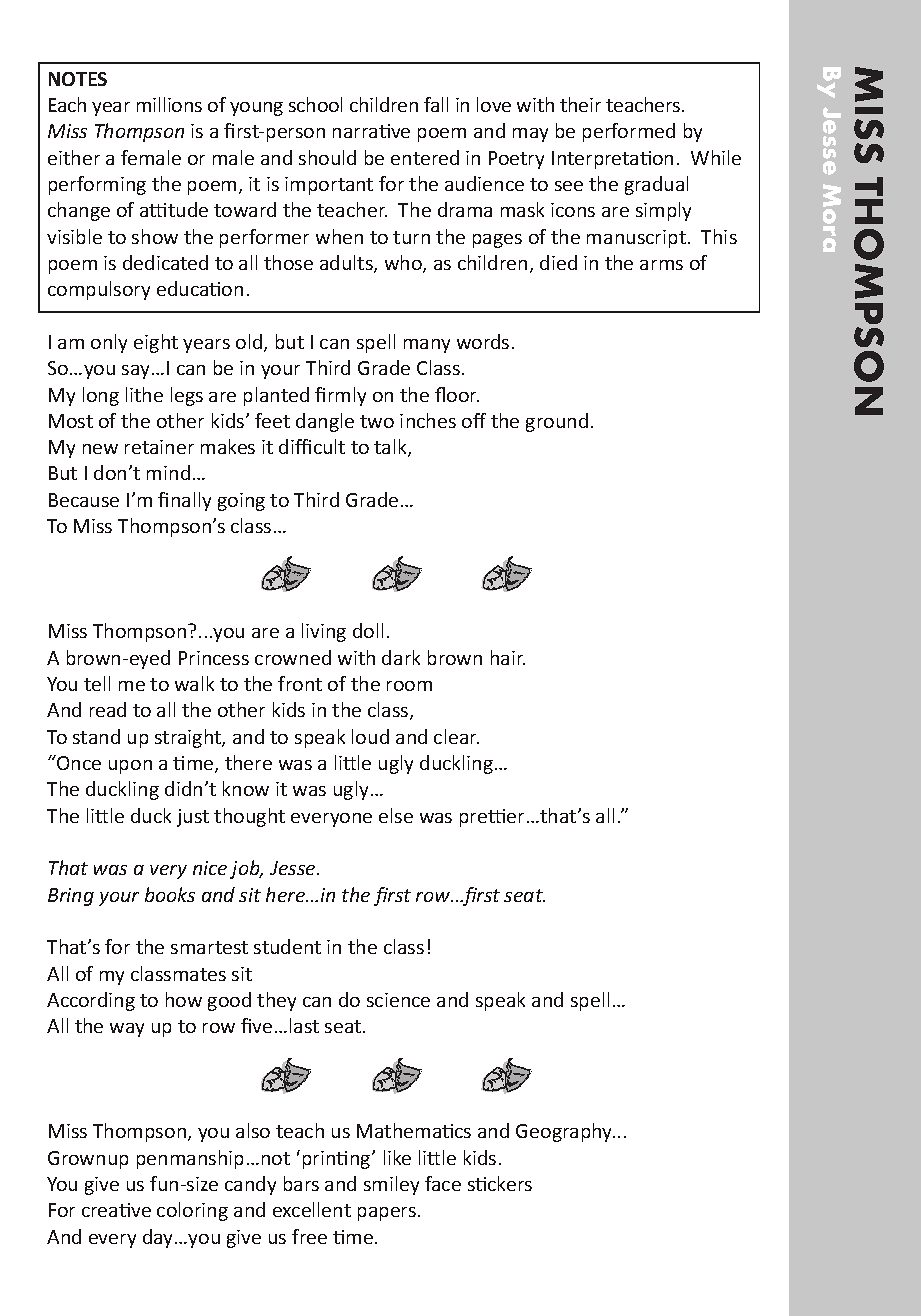 This image has width=921, height=1316. Describe the element at coordinates (401, 657) in the image. I see `dark` at that location.
